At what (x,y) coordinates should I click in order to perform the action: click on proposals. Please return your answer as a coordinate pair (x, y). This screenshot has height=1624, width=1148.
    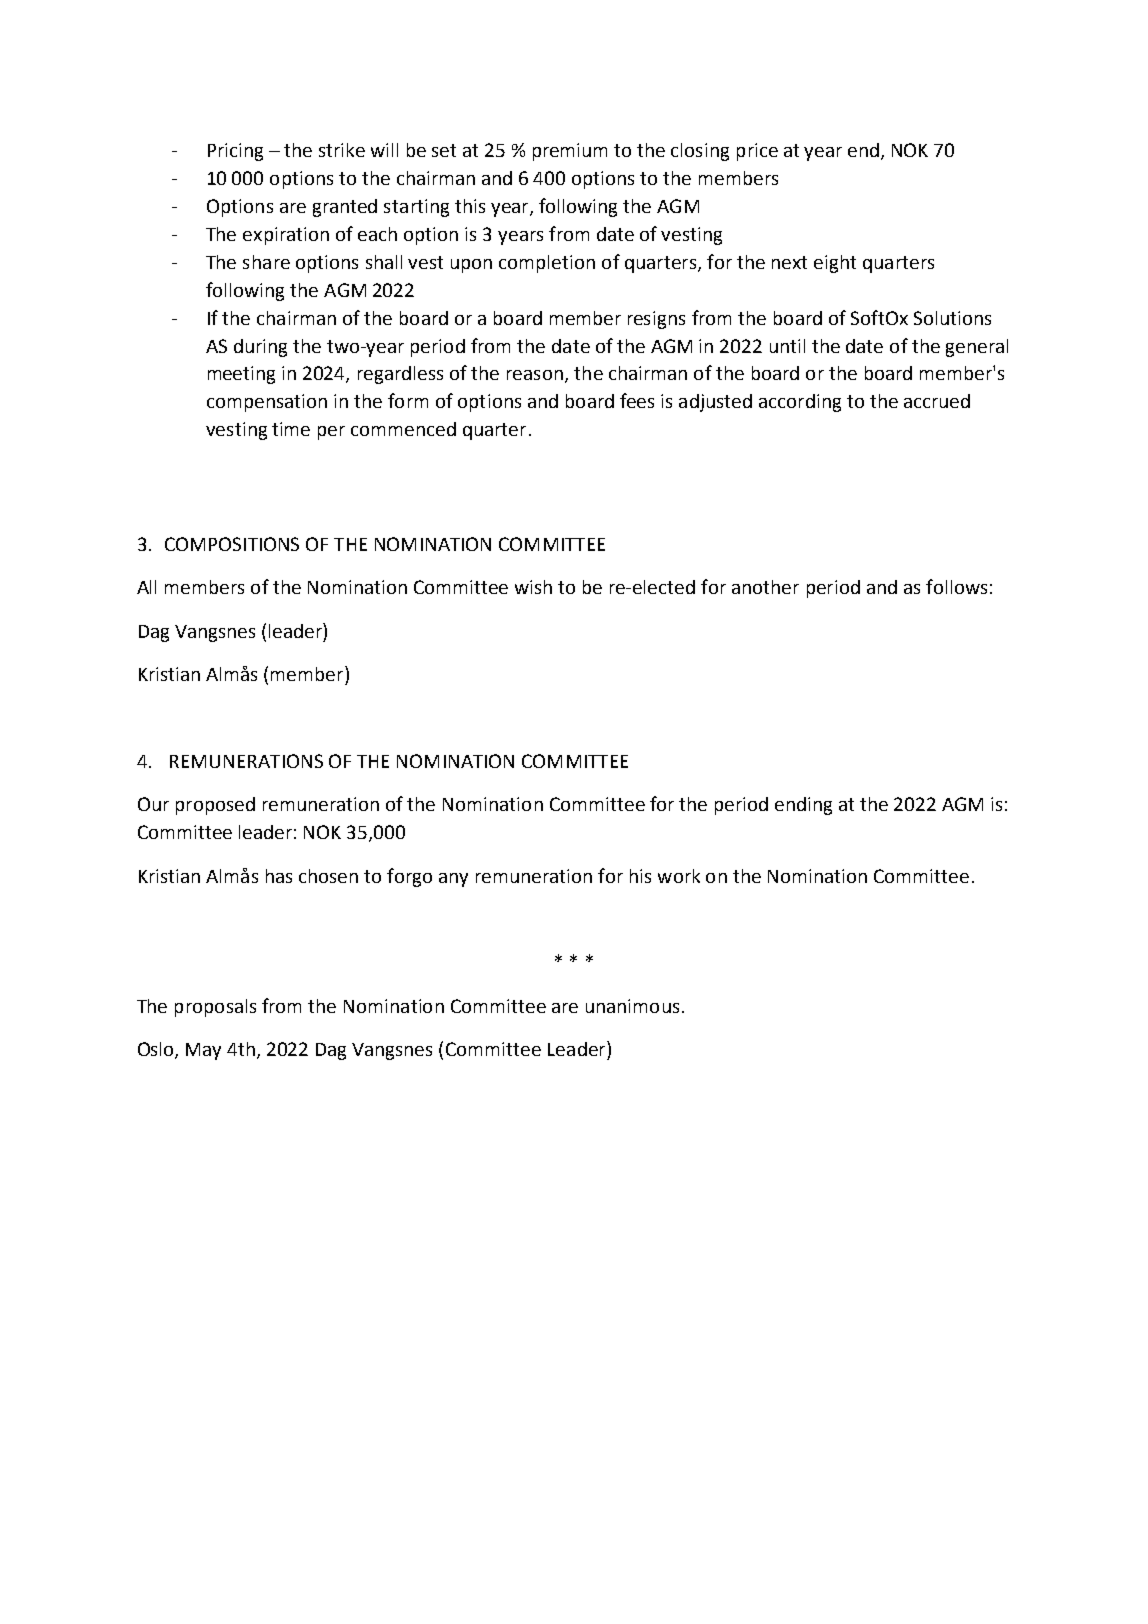
    Looking at the image, I should click on (215, 1008).
